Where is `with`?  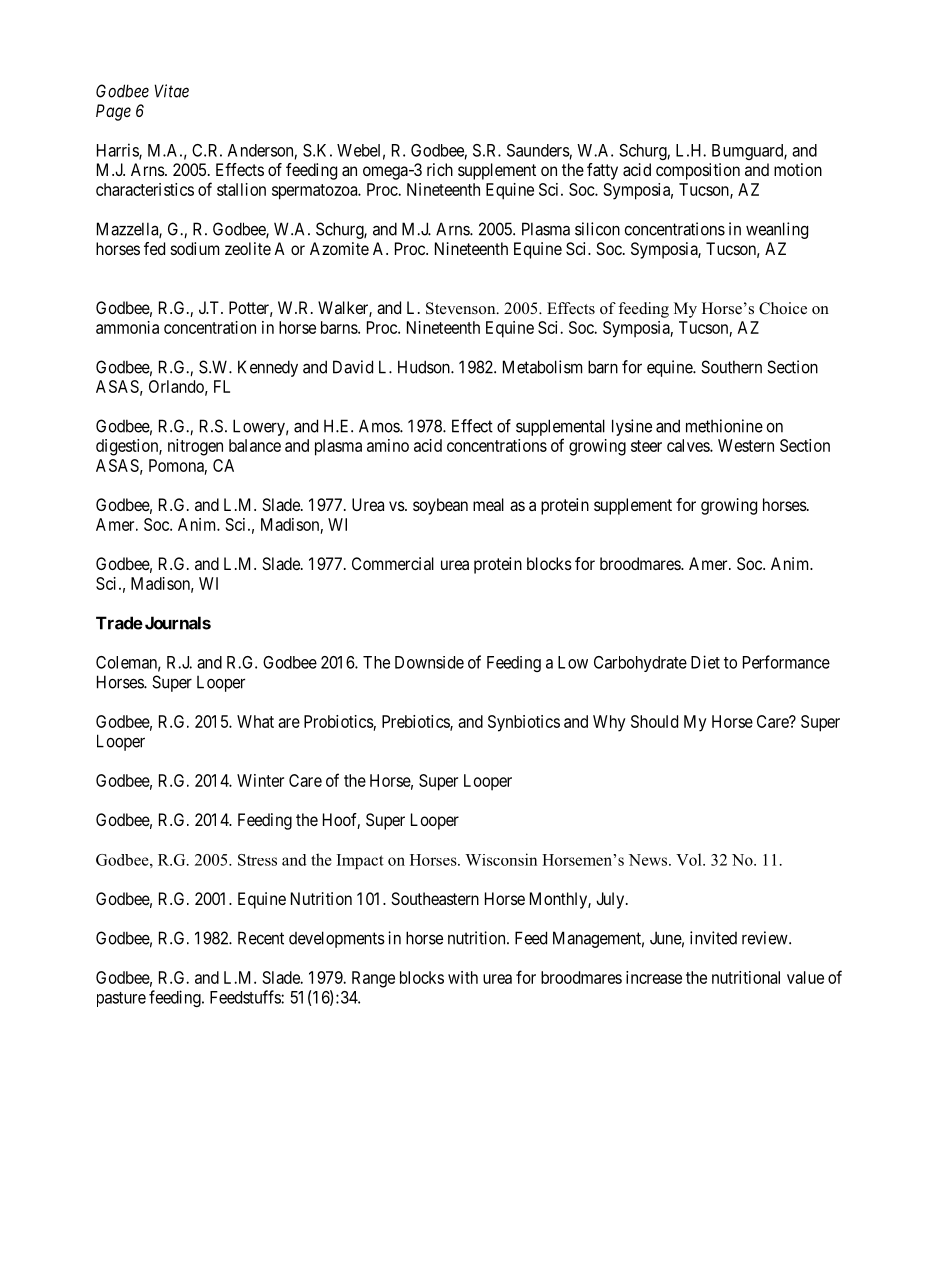 with is located at coordinates (463, 977).
